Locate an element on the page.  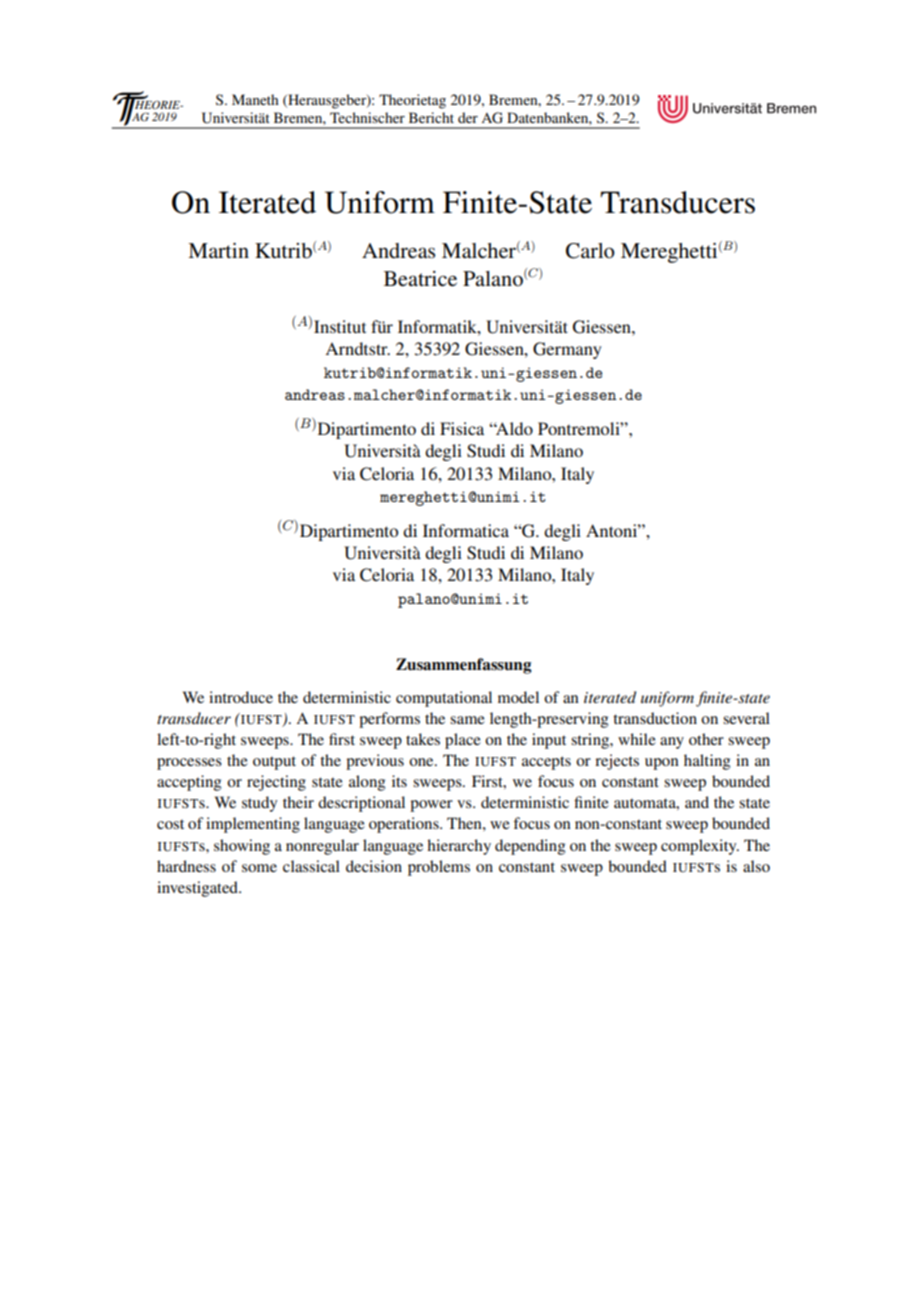
several is located at coordinates (746, 718).
